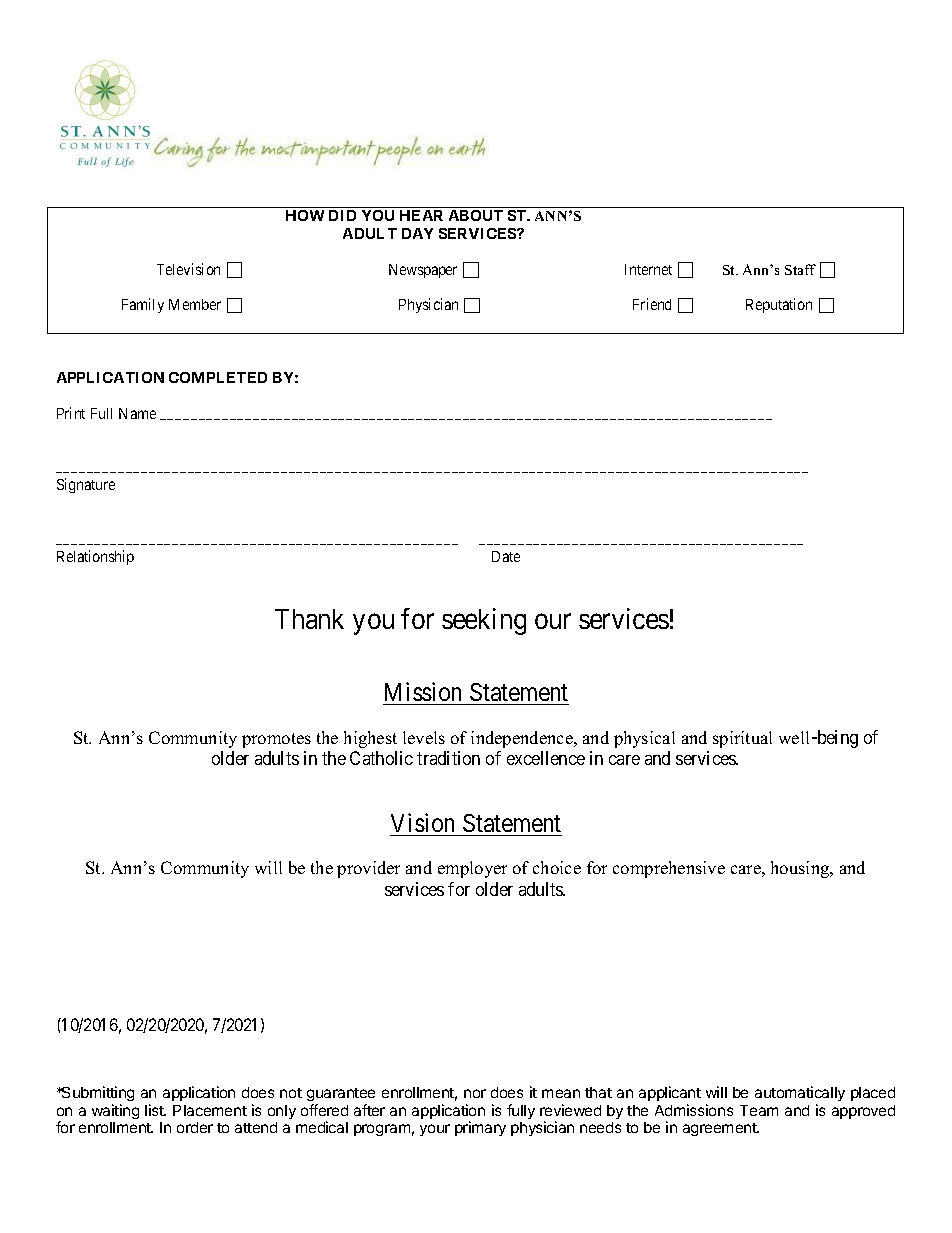 The width and height of the screenshot is (952, 1233). Describe the element at coordinates (476, 215) in the screenshot. I see `ABOUT` at that location.
